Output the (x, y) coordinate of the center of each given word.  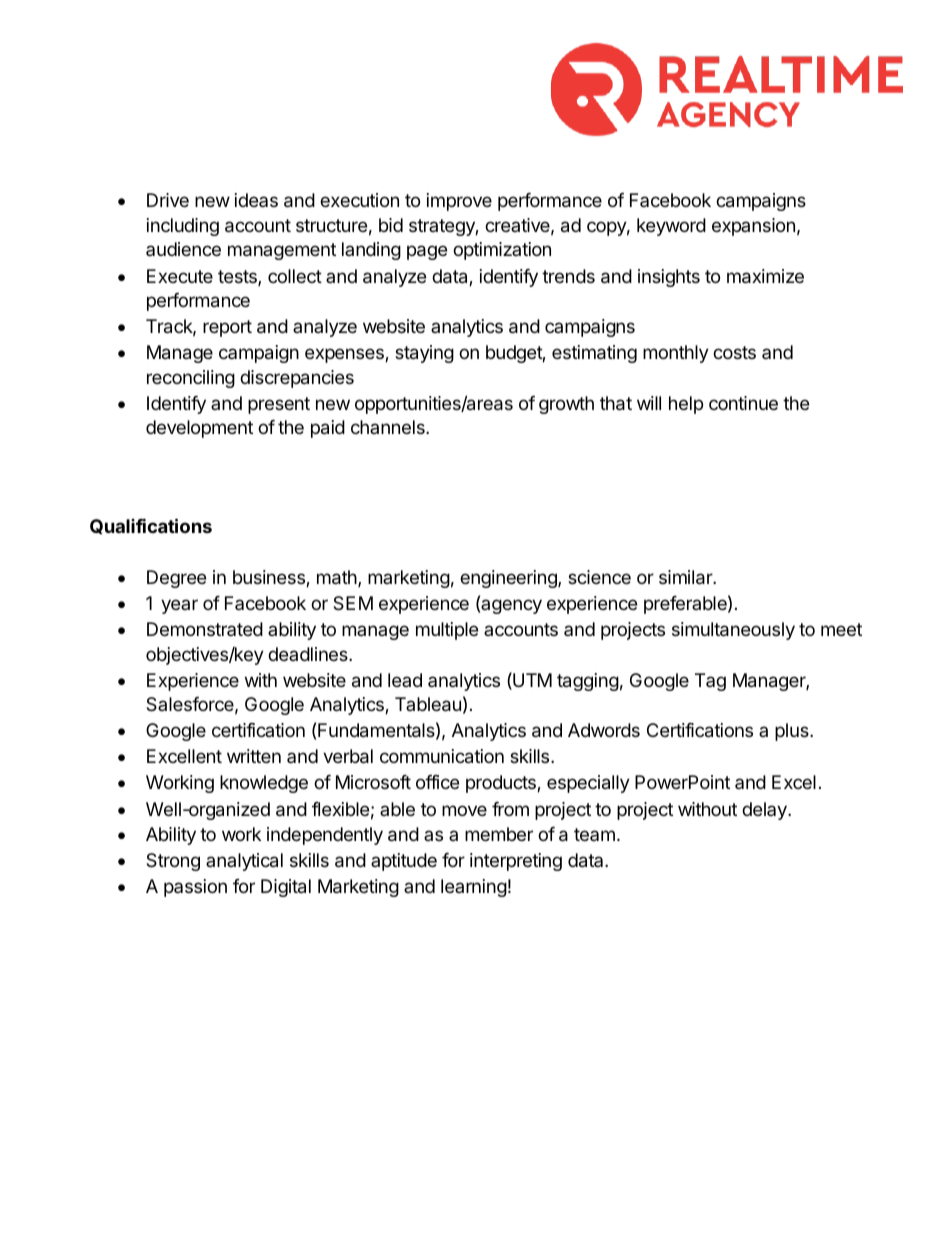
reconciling (191, 379)
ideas (256, 200)
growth (566, 405)
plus (793, 732)
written (254, 756)
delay (765, 811)
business (270, 578)
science (599, 577)
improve (459, 202)
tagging (588, 682)
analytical (244, 862)
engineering (509, 579)
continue (743, 403)
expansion (753, 227)
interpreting (516, 862)
